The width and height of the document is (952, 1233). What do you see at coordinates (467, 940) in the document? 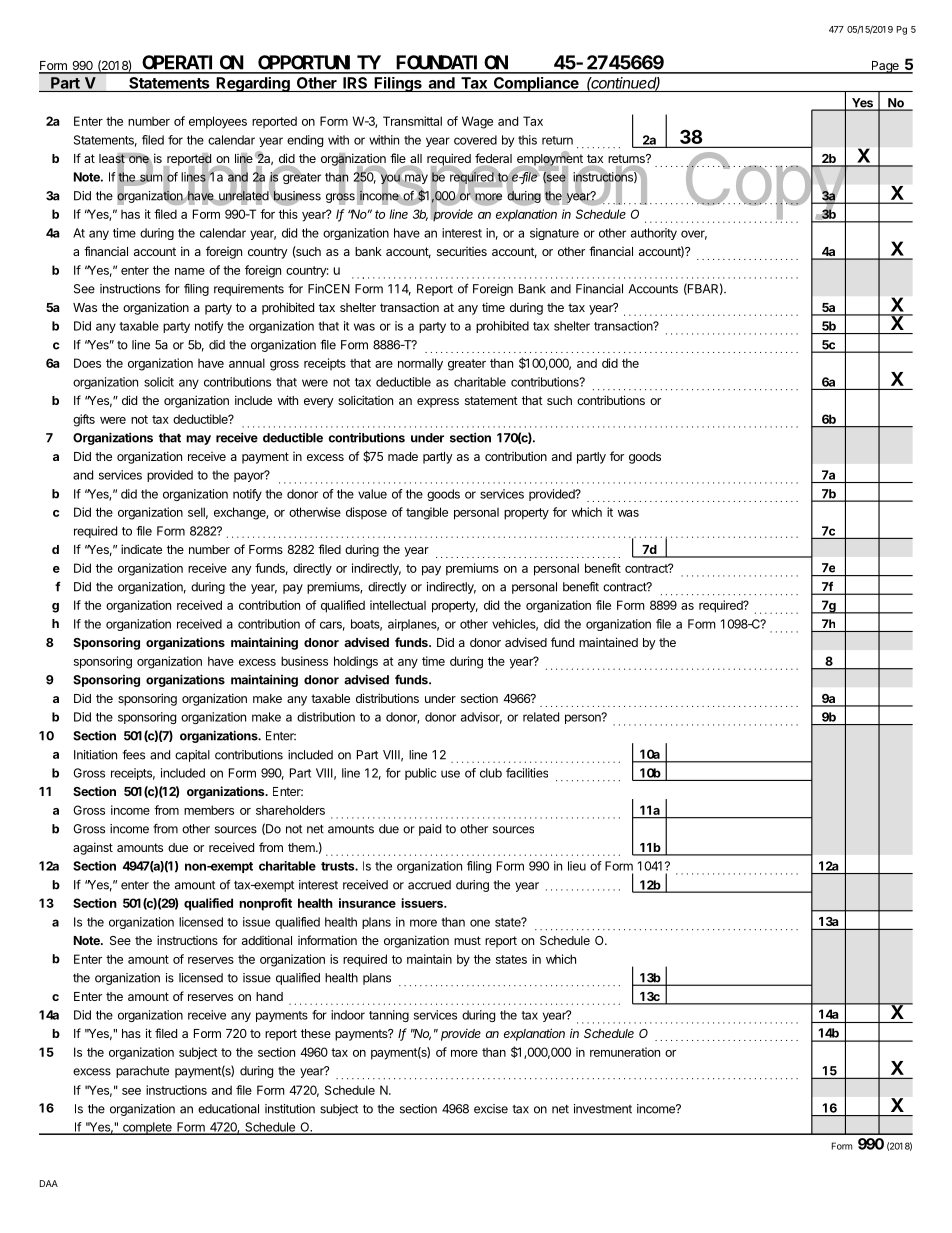
I see `must` at bounding box center [467, 940].
